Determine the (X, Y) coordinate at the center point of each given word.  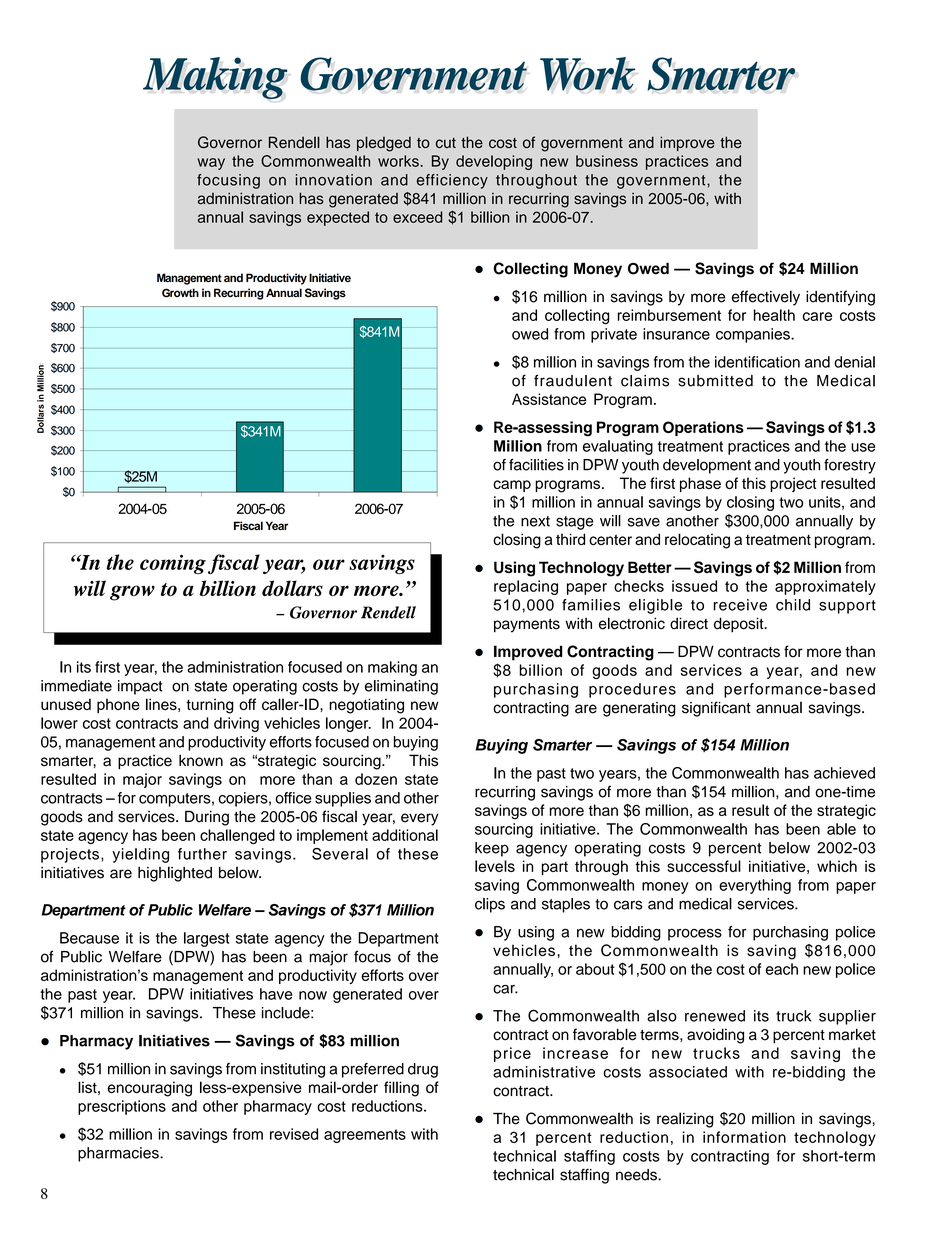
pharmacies (119, 1154)
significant (716, 709)
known (201, 760)
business (607, 161)
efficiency (452, 181)
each (782, 969)
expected (338, 218)
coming (173, 564)
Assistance (549, 399)
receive (740, 605)
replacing (526, 587)
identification (757, 362)
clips (490, 905)
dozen (376, 779)
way (211, 164)
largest (206, 939)
